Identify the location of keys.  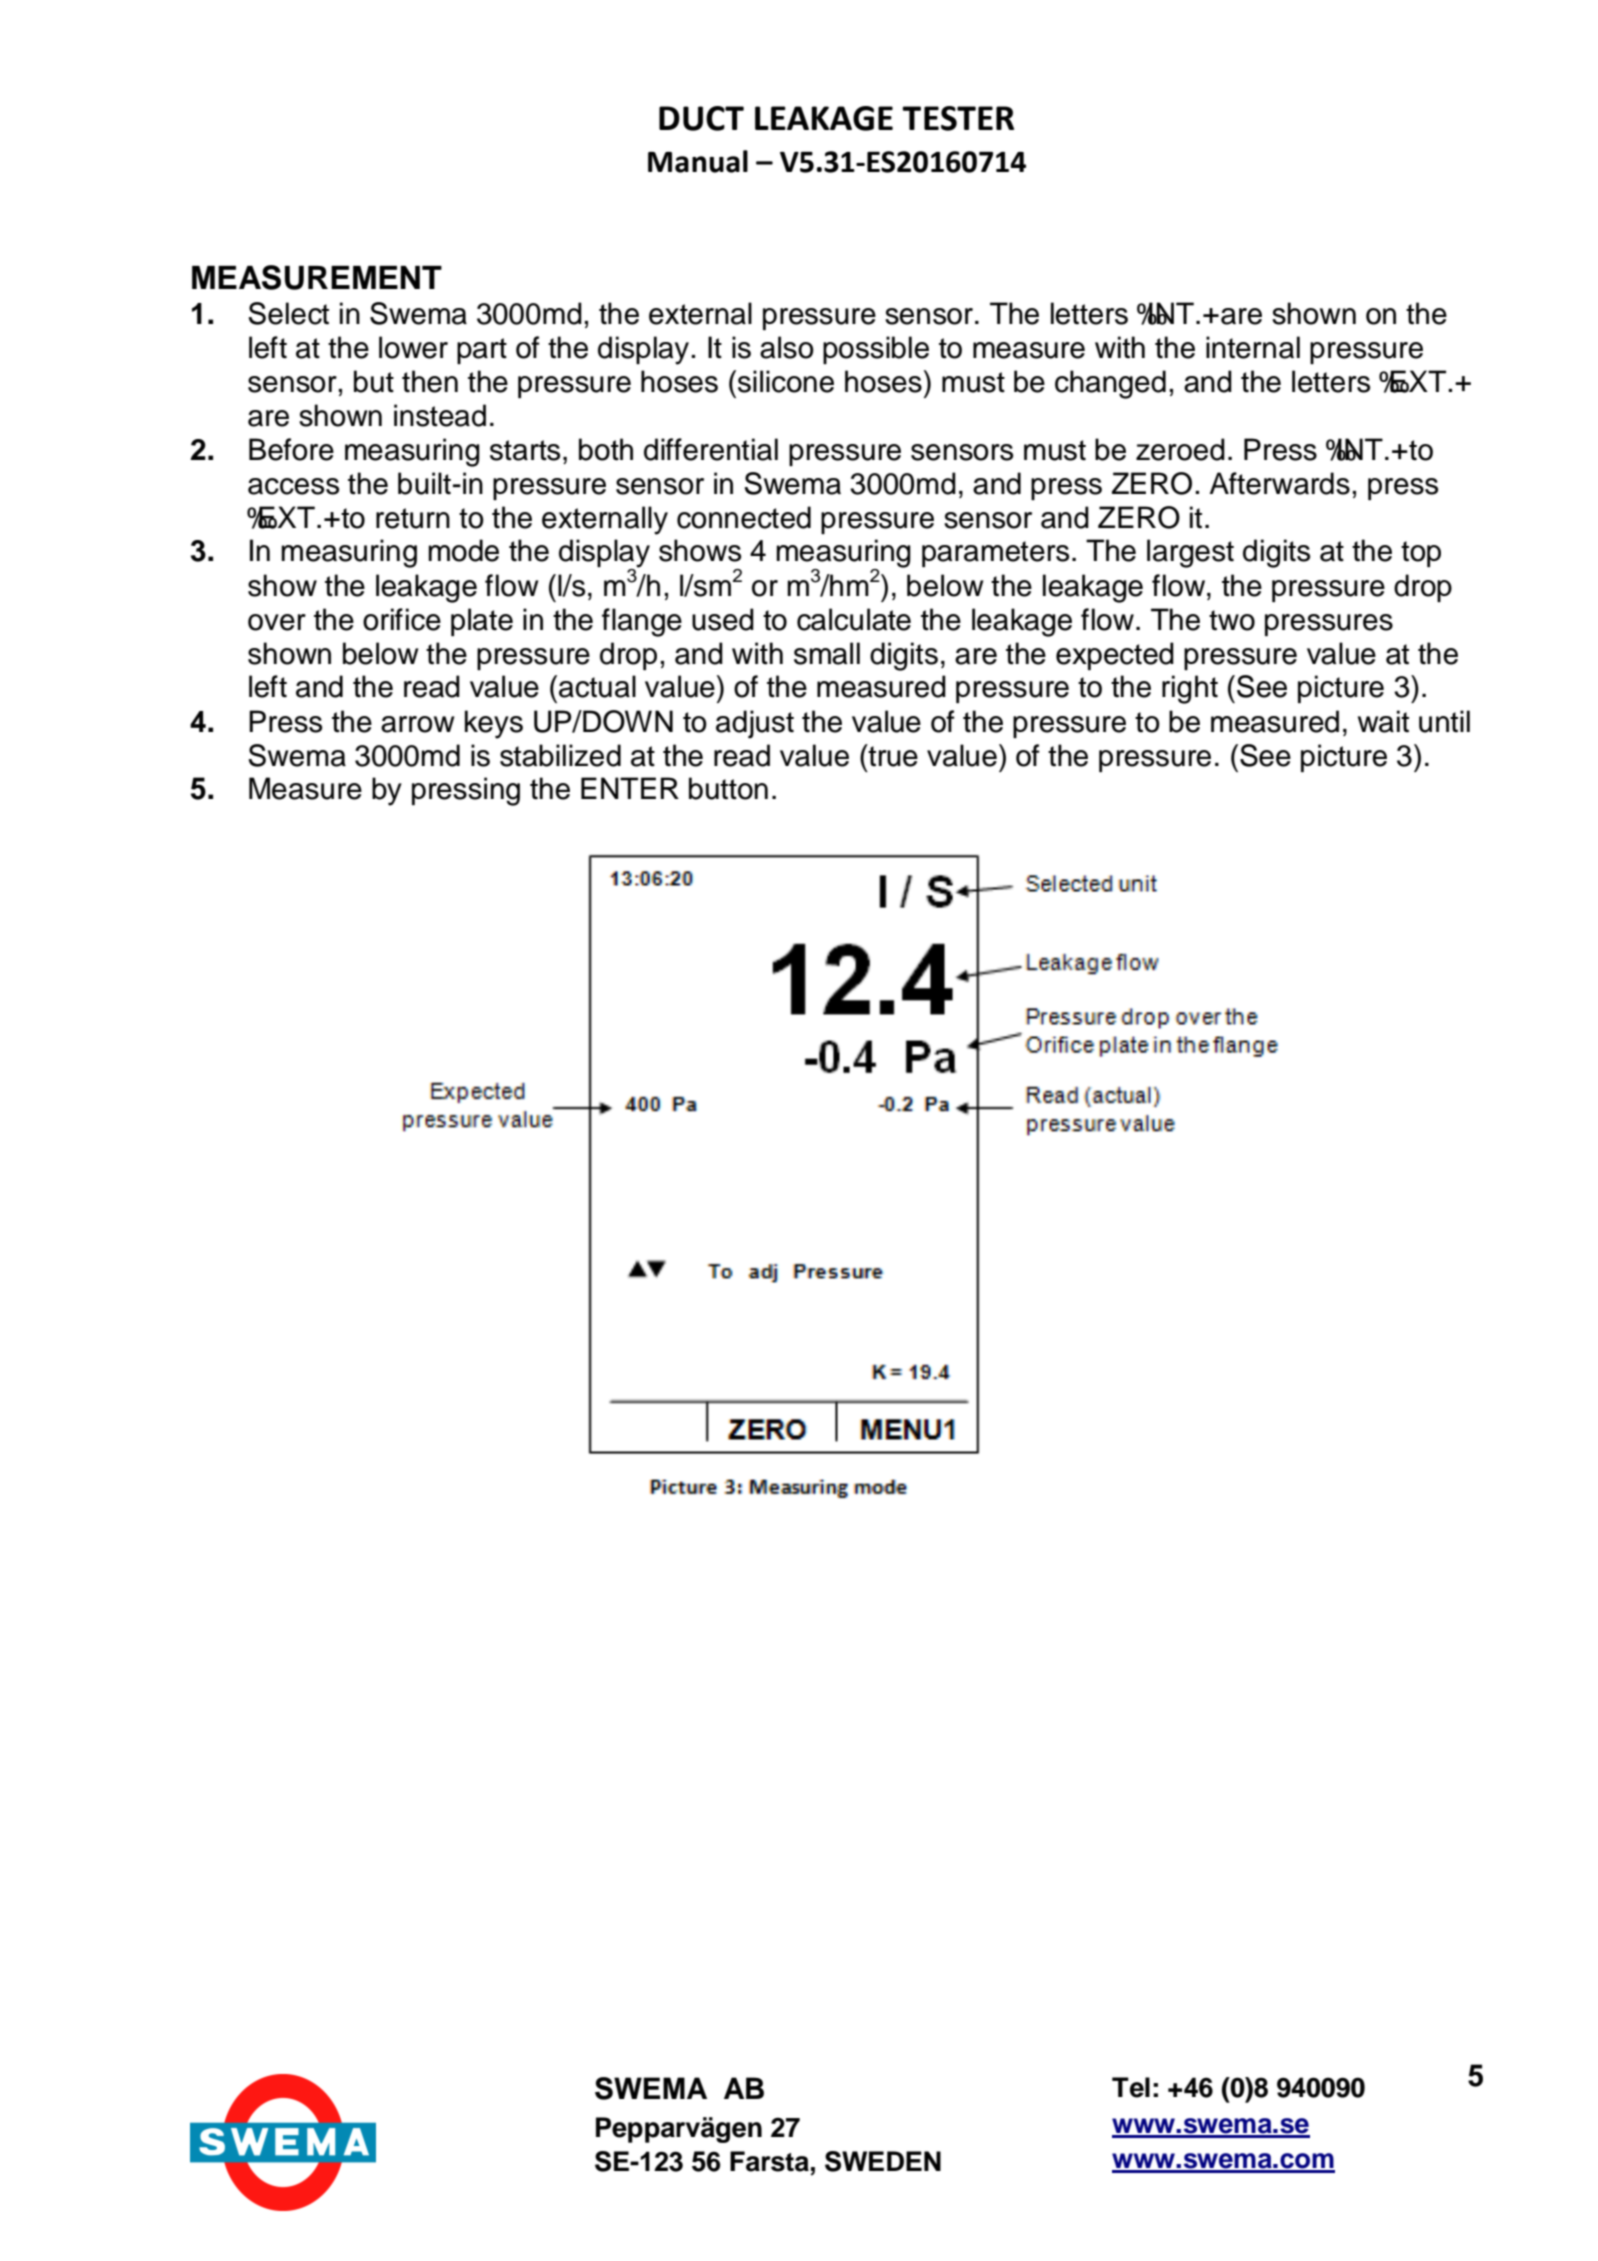
(494, 724).
